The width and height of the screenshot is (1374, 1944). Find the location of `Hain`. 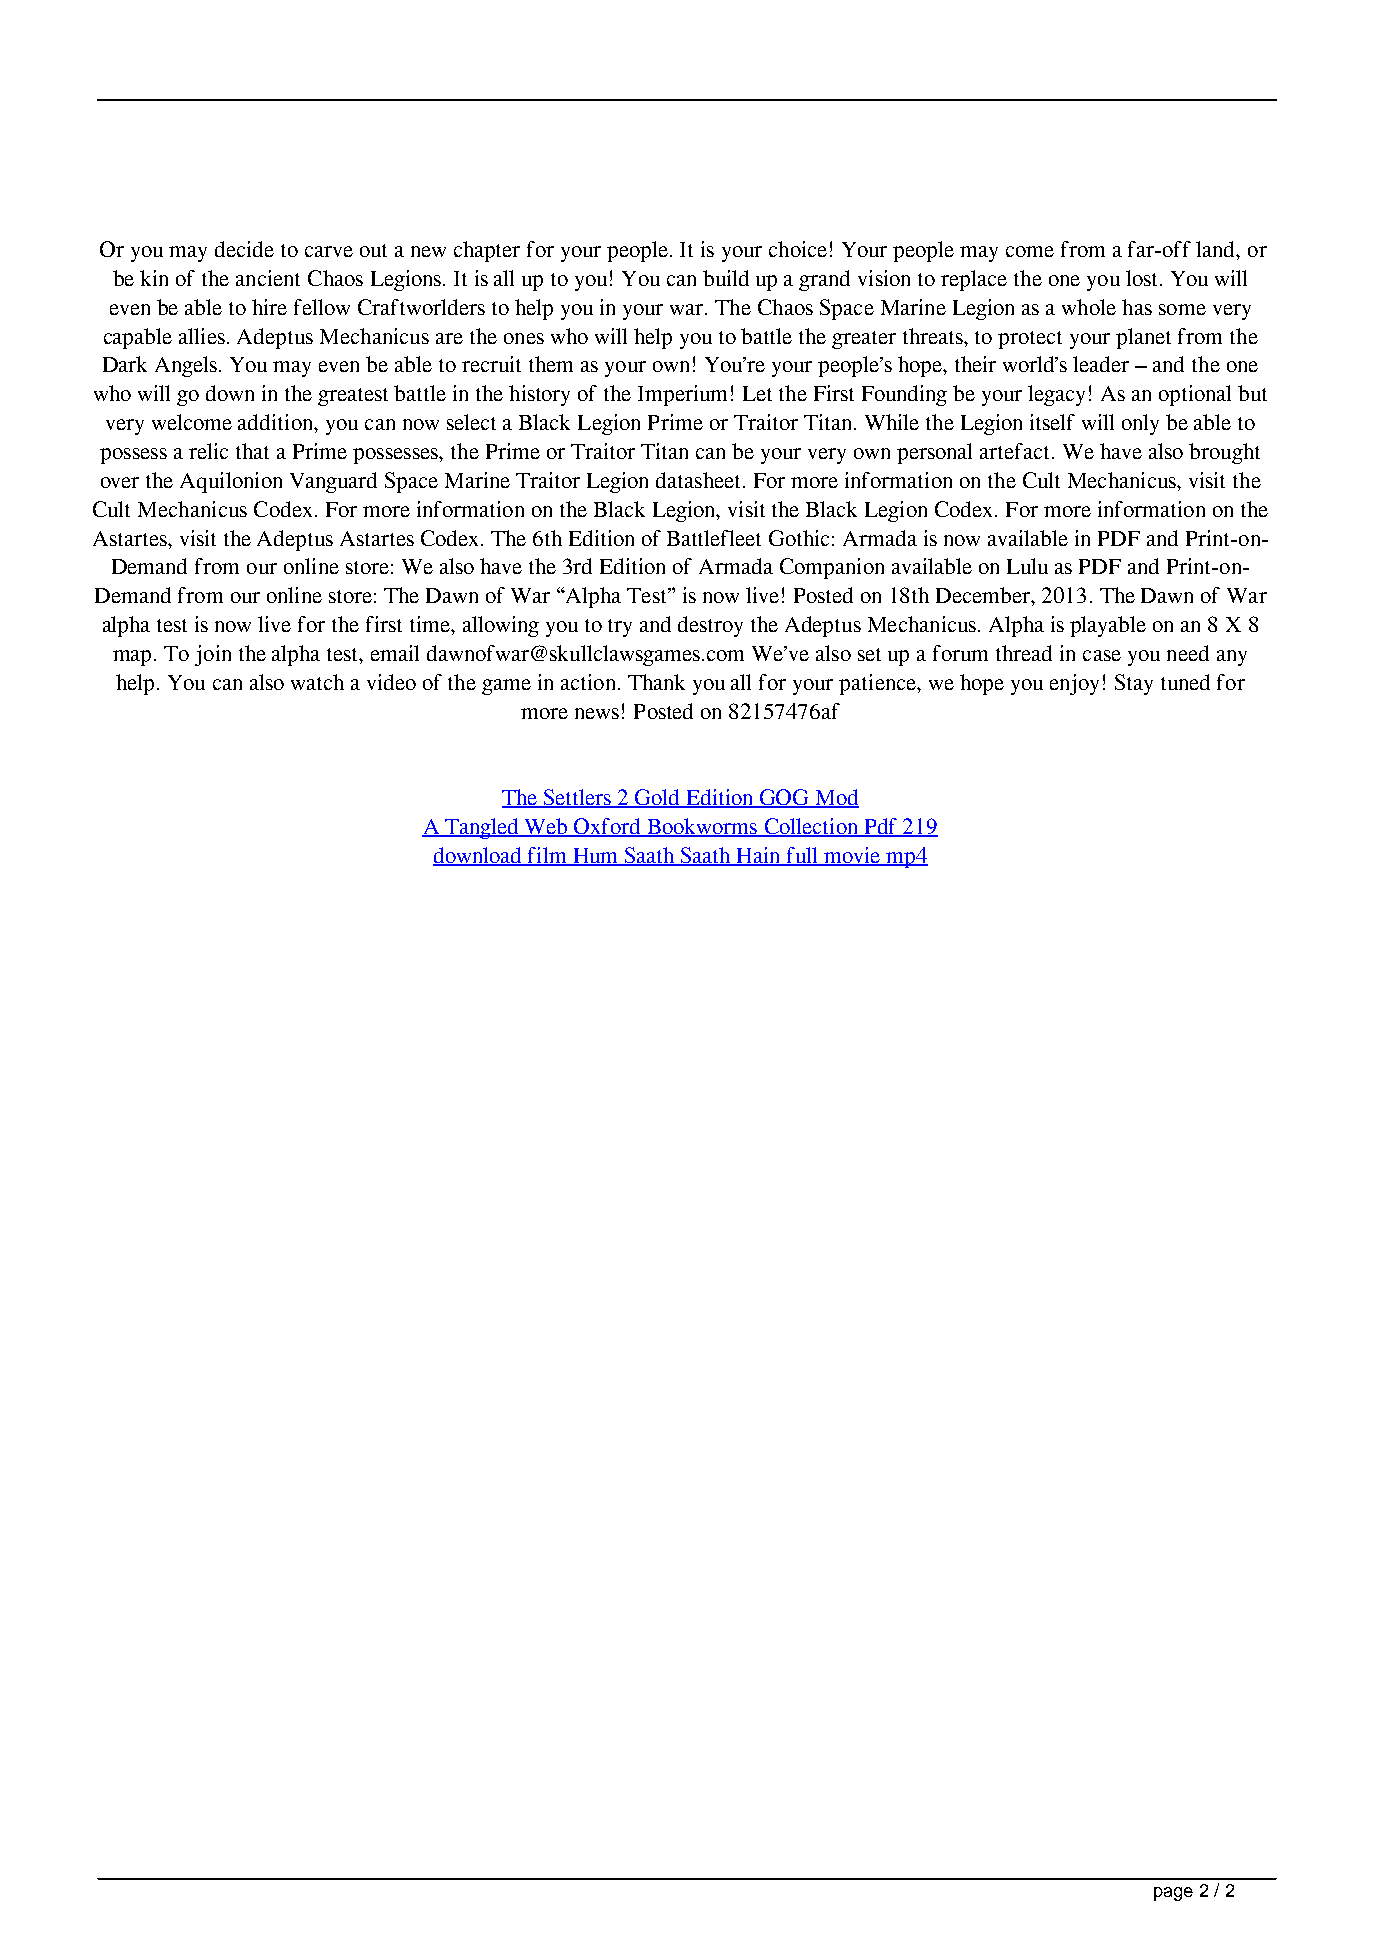

Hain is located at coordinates (758, 856).
